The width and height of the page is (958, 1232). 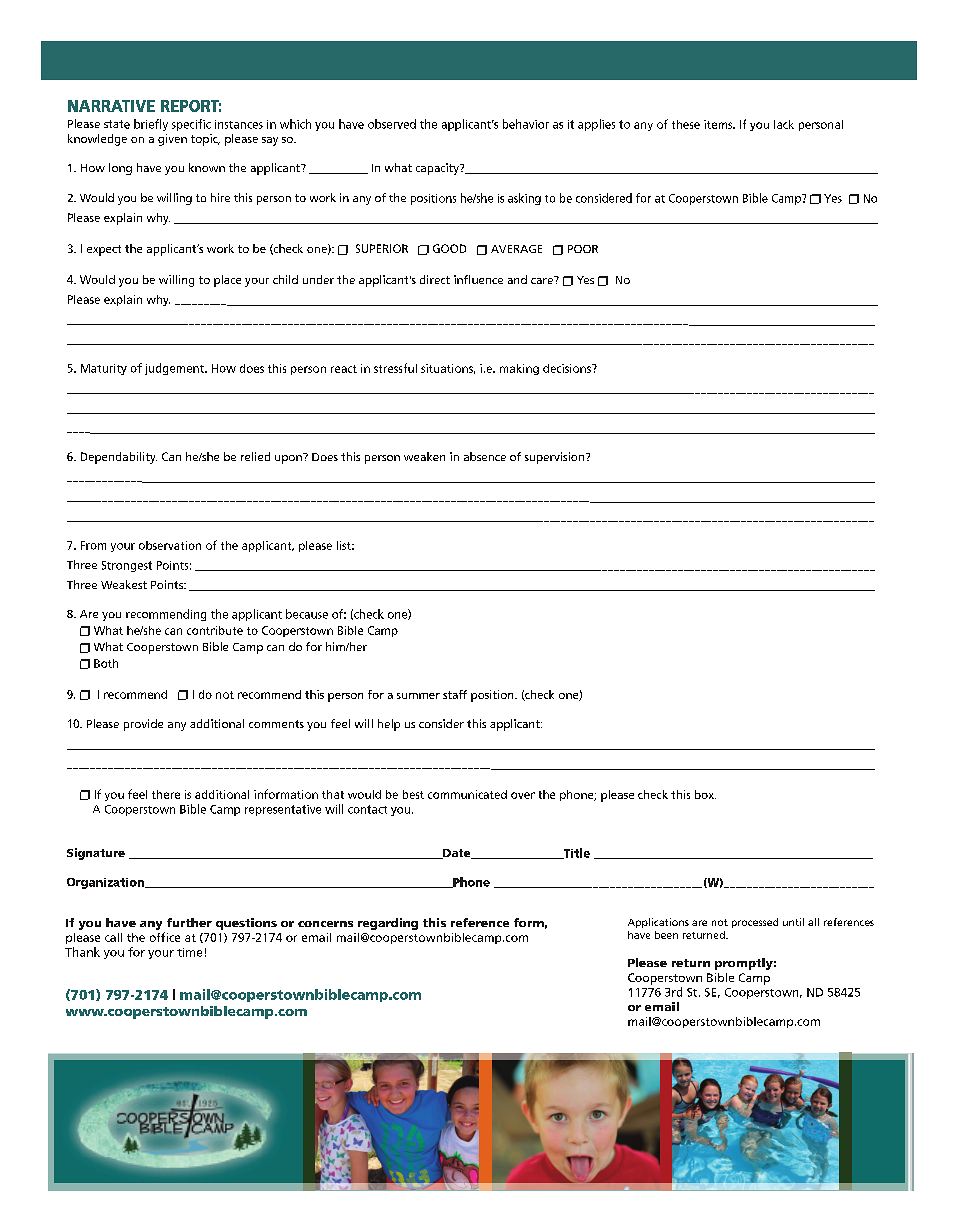 What do you see at coordinates (719, 124) in the page?
I see `items` at bounding box center [719, 124].
